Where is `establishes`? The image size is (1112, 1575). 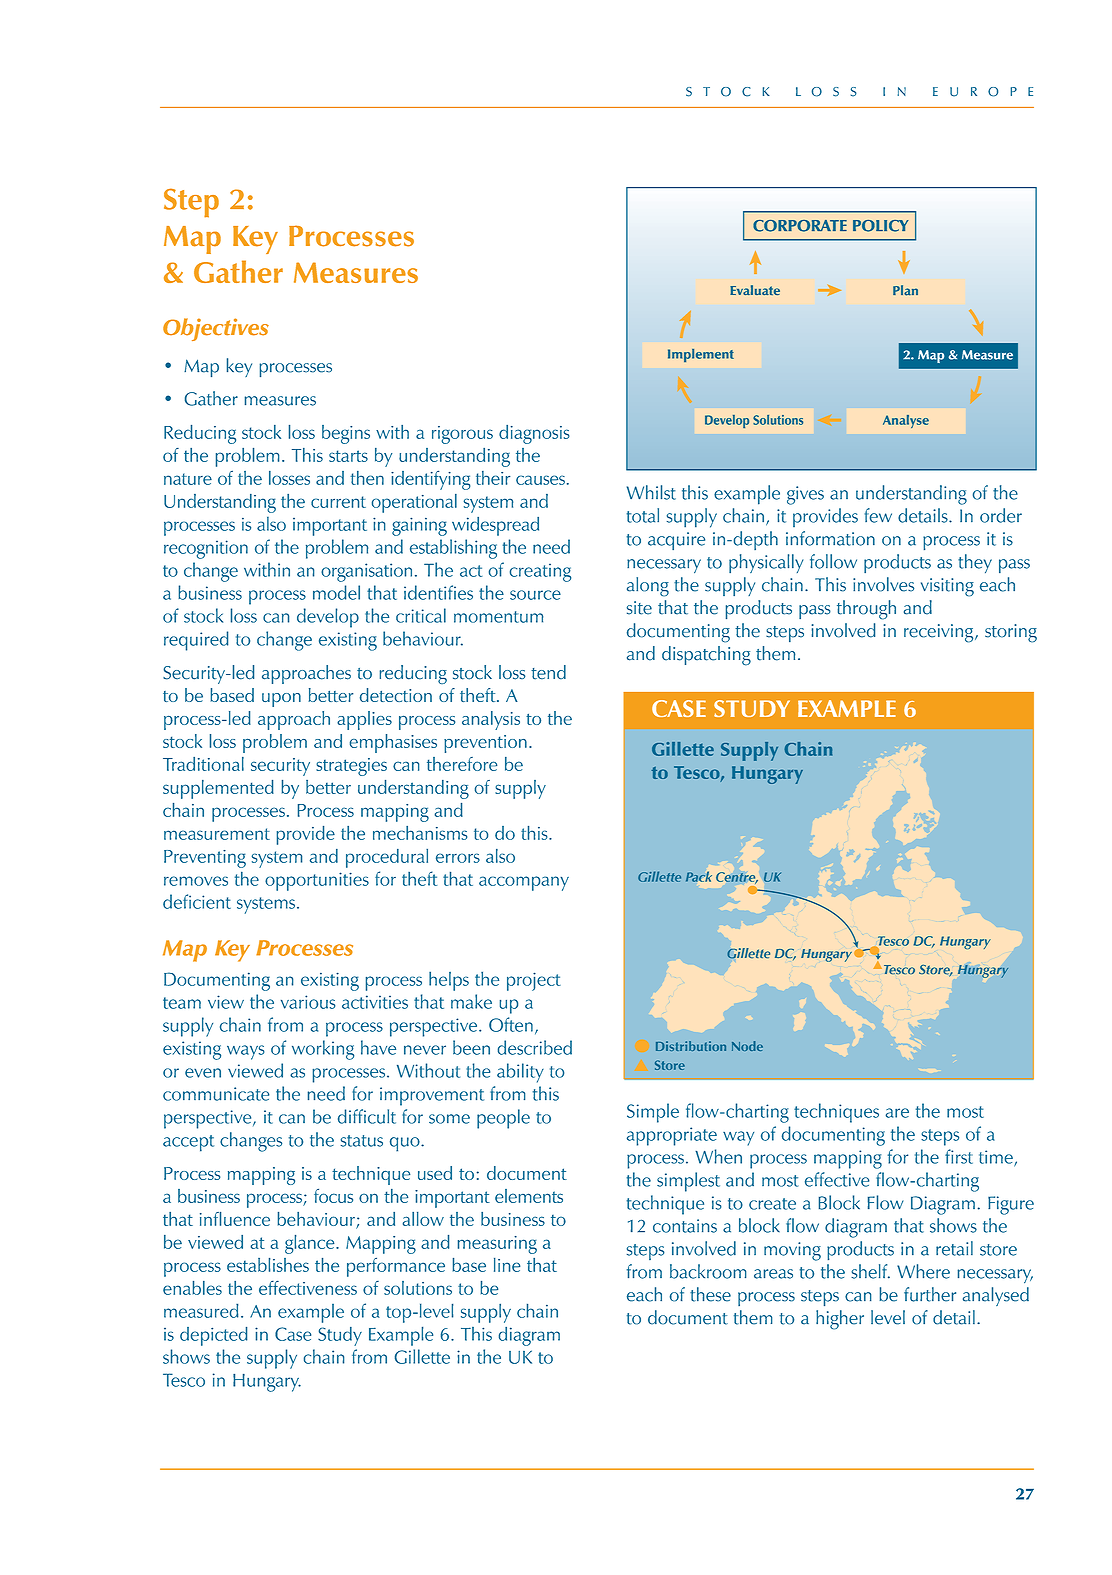 establishes is located at coordinates (268, 1265).
